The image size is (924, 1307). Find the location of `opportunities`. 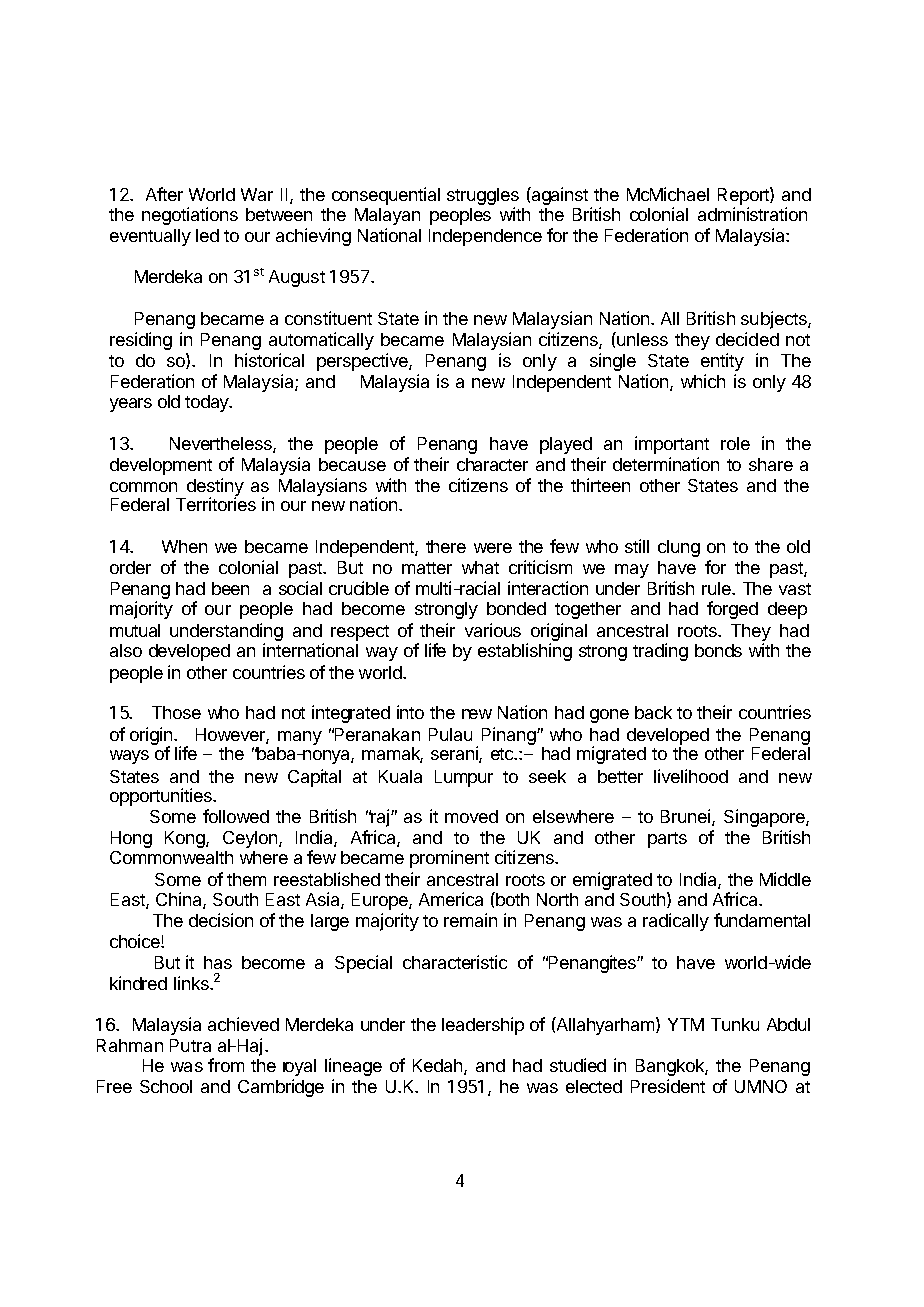

opportunities is located at coordinates (162, 797).
